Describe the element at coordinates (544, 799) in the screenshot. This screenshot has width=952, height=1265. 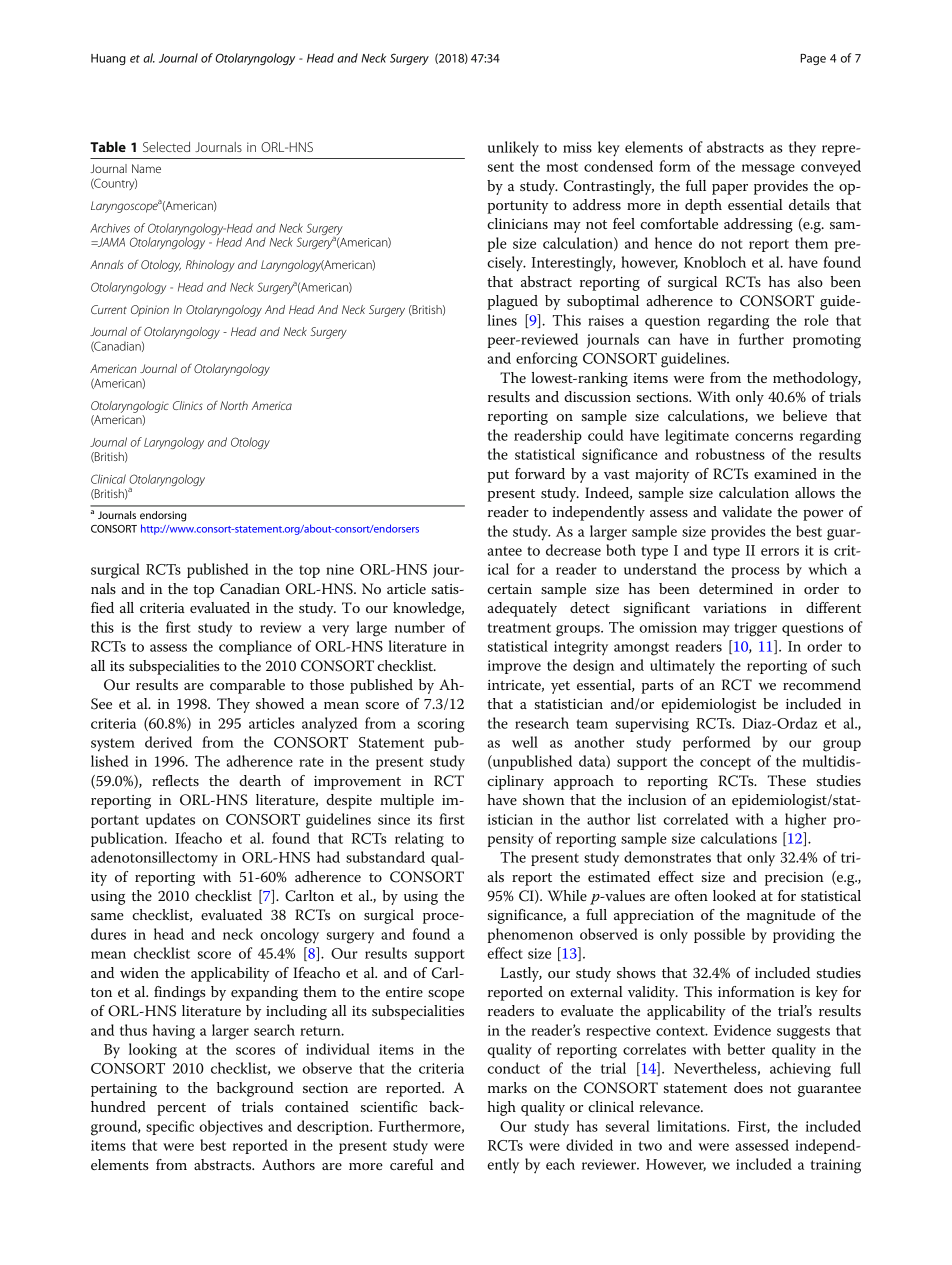
I see `shown` at that location.
